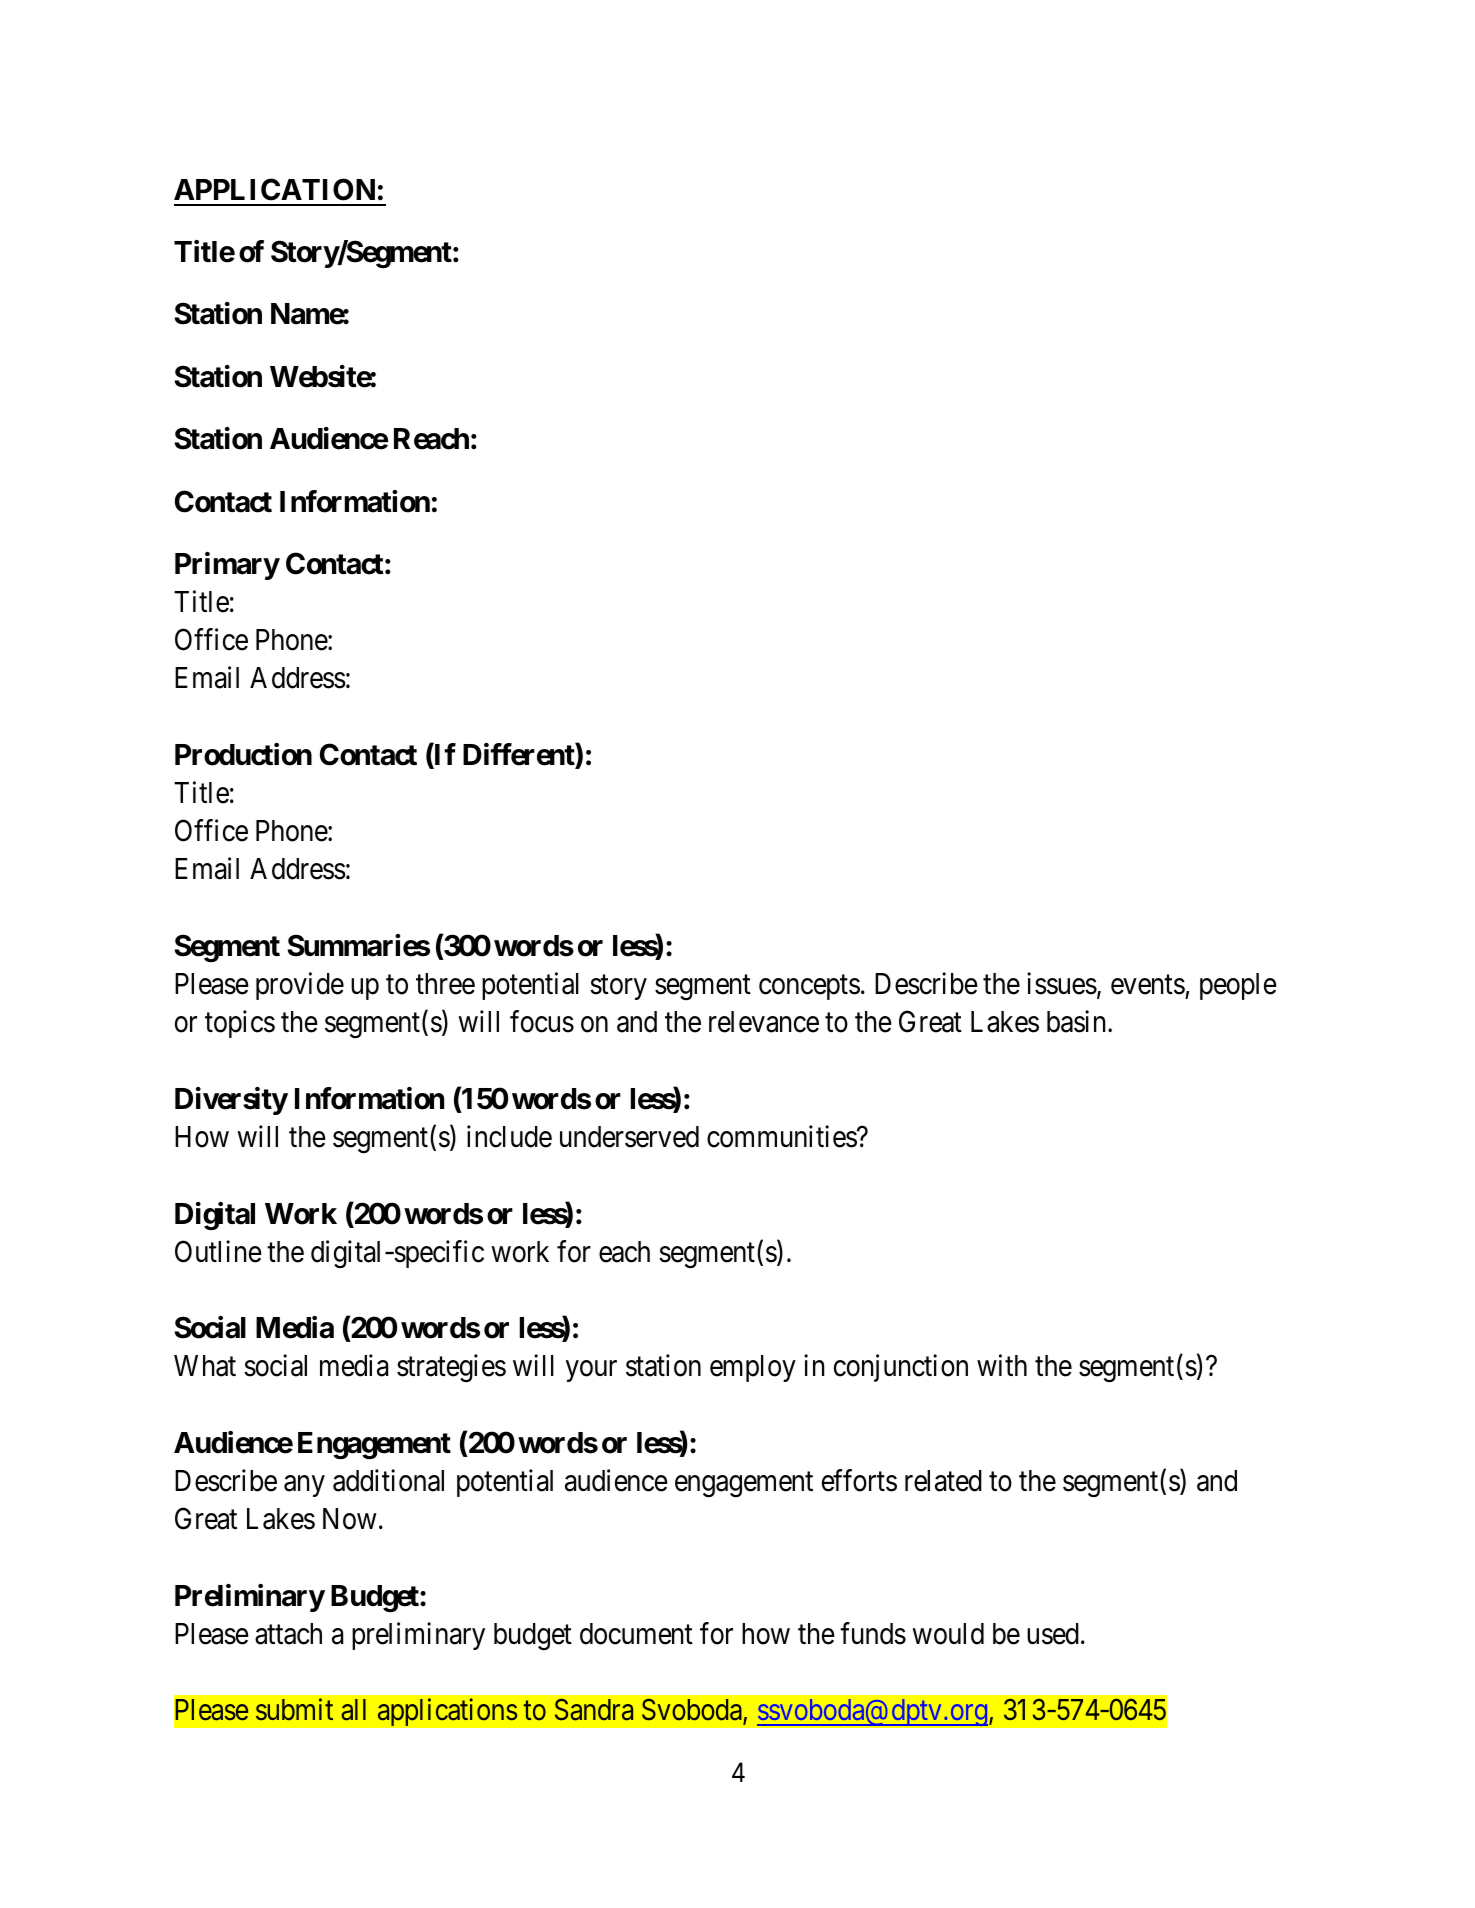 The image size is (1475, 1908). What do you see at coordinates (243, 754) in the screenshot?
I see `Production` at bounding box center [243, 754].
